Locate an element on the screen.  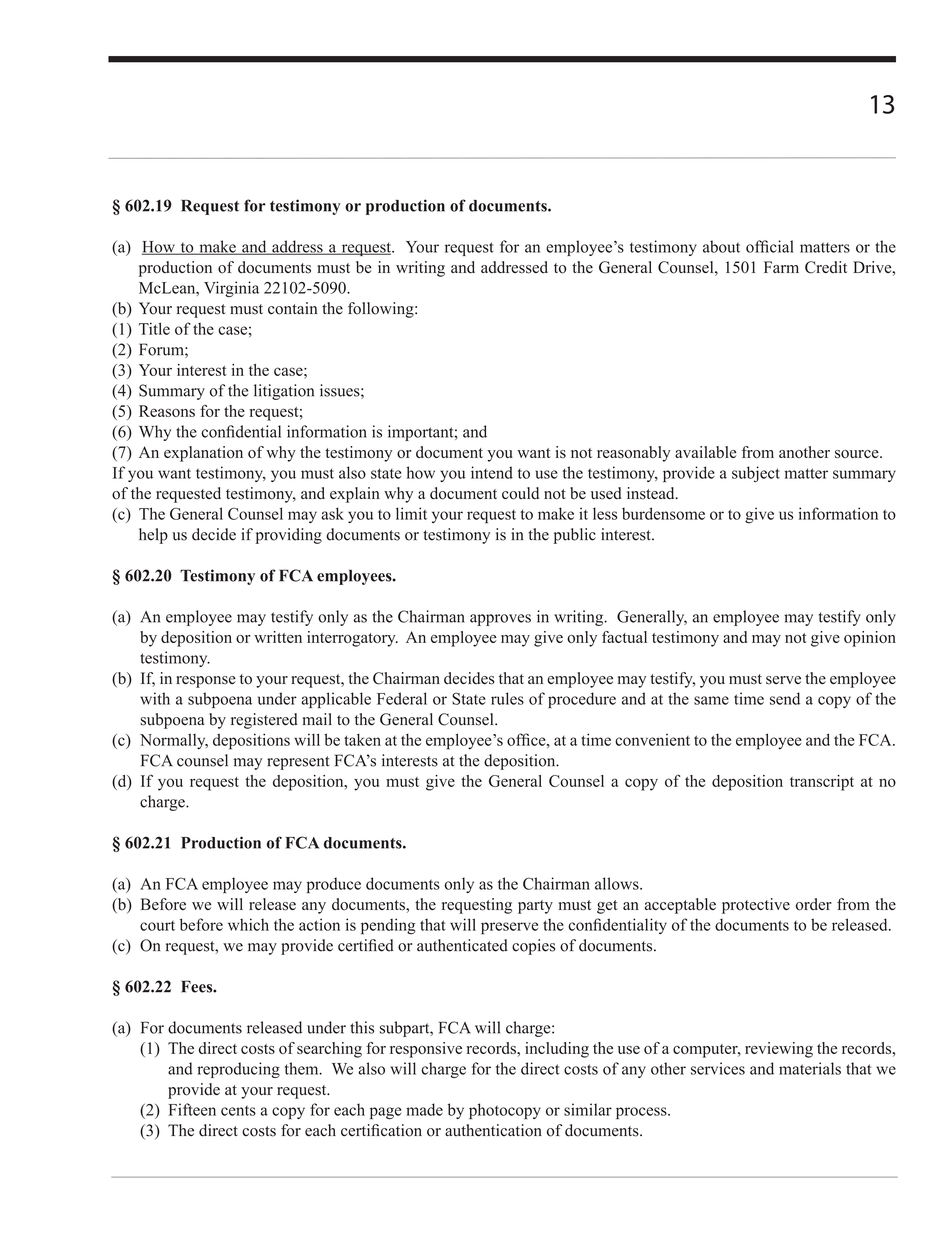
send is located at coordinates (785, 698).
